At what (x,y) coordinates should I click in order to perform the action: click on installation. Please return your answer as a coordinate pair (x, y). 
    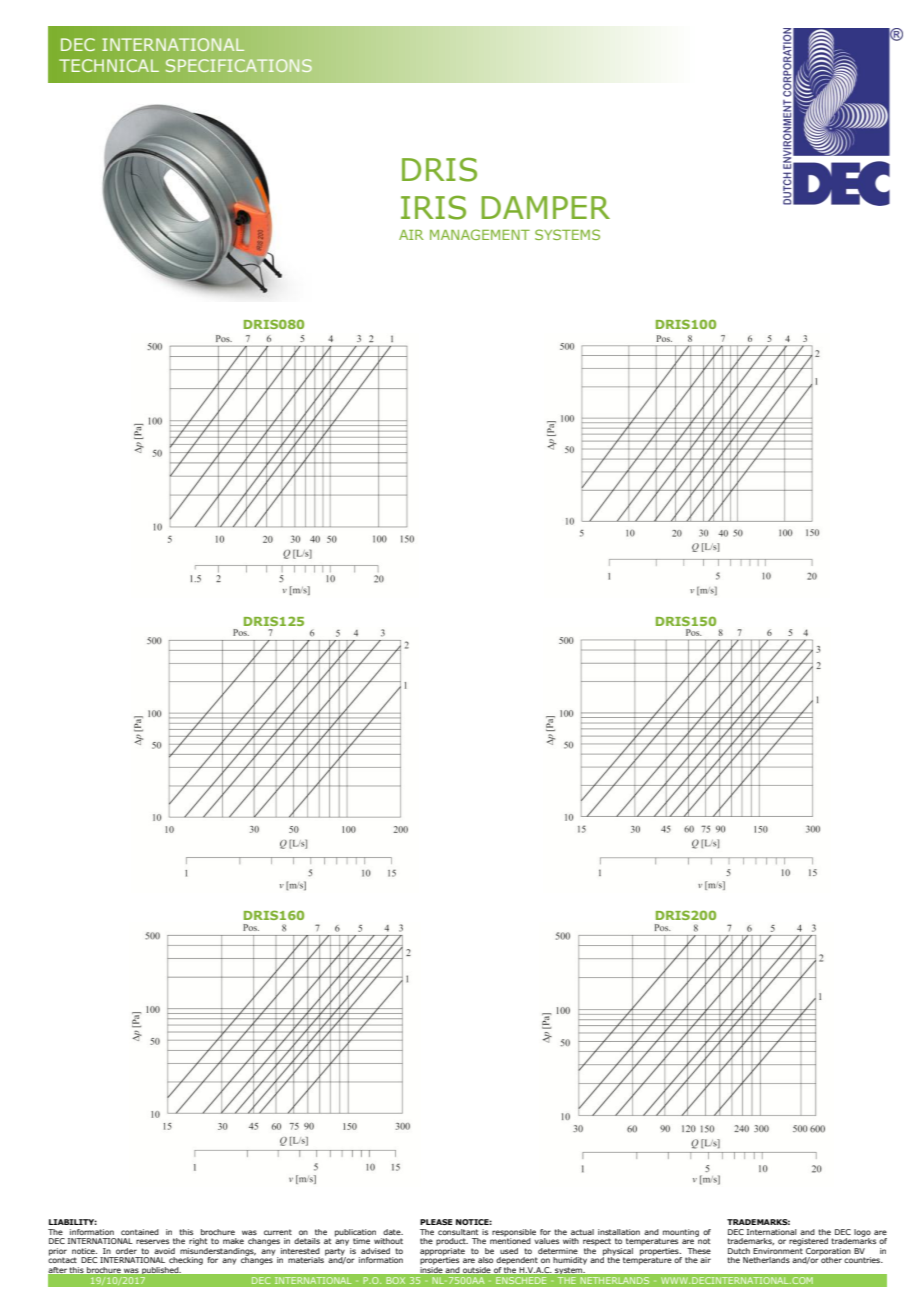
    Looking at the image, I should click on (619, 1232).
